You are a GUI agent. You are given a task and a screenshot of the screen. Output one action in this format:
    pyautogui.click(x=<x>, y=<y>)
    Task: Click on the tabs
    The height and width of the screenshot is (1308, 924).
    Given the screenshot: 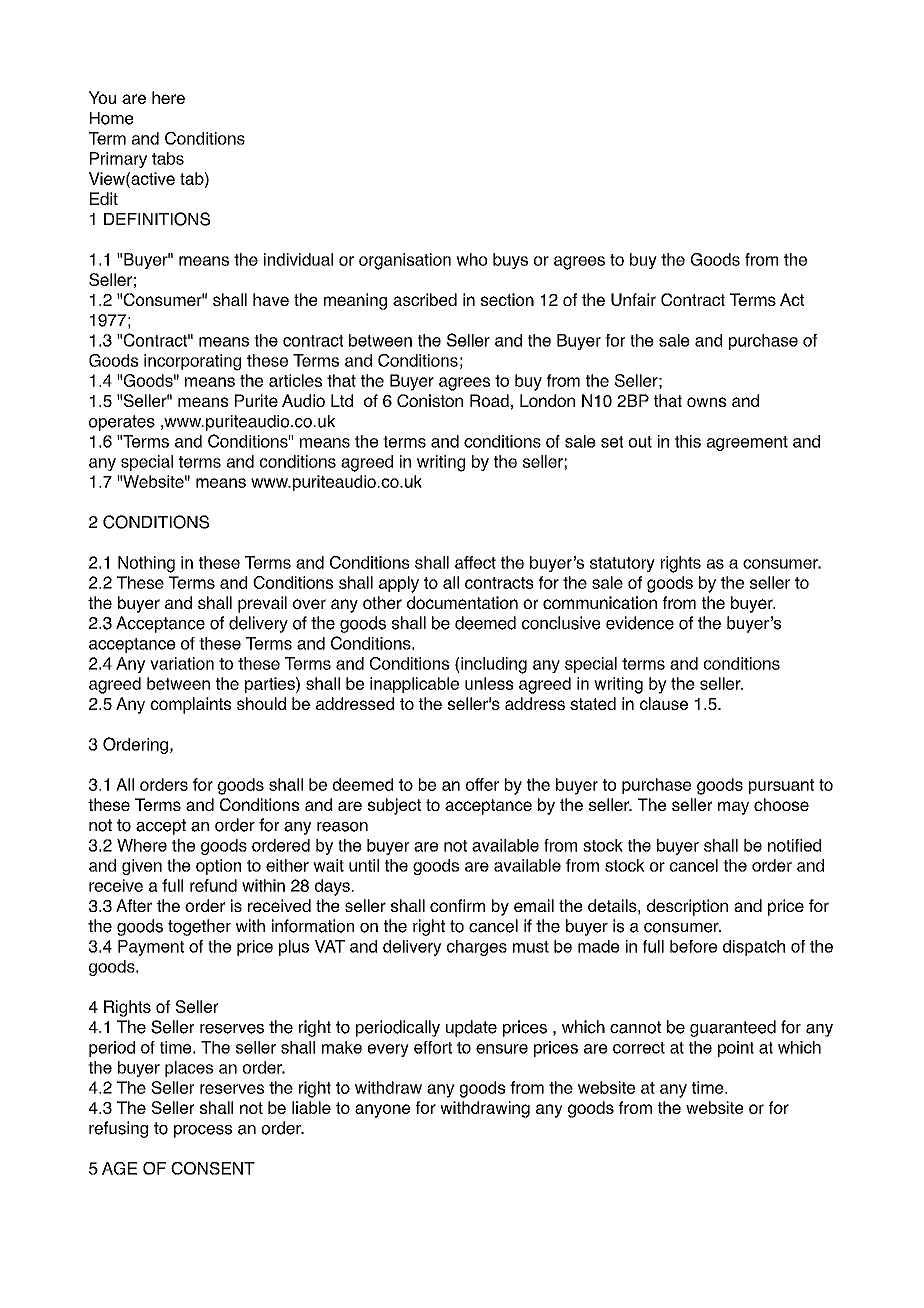 What is the action you would take?
    pyautogui.click(x=168, y=158)
